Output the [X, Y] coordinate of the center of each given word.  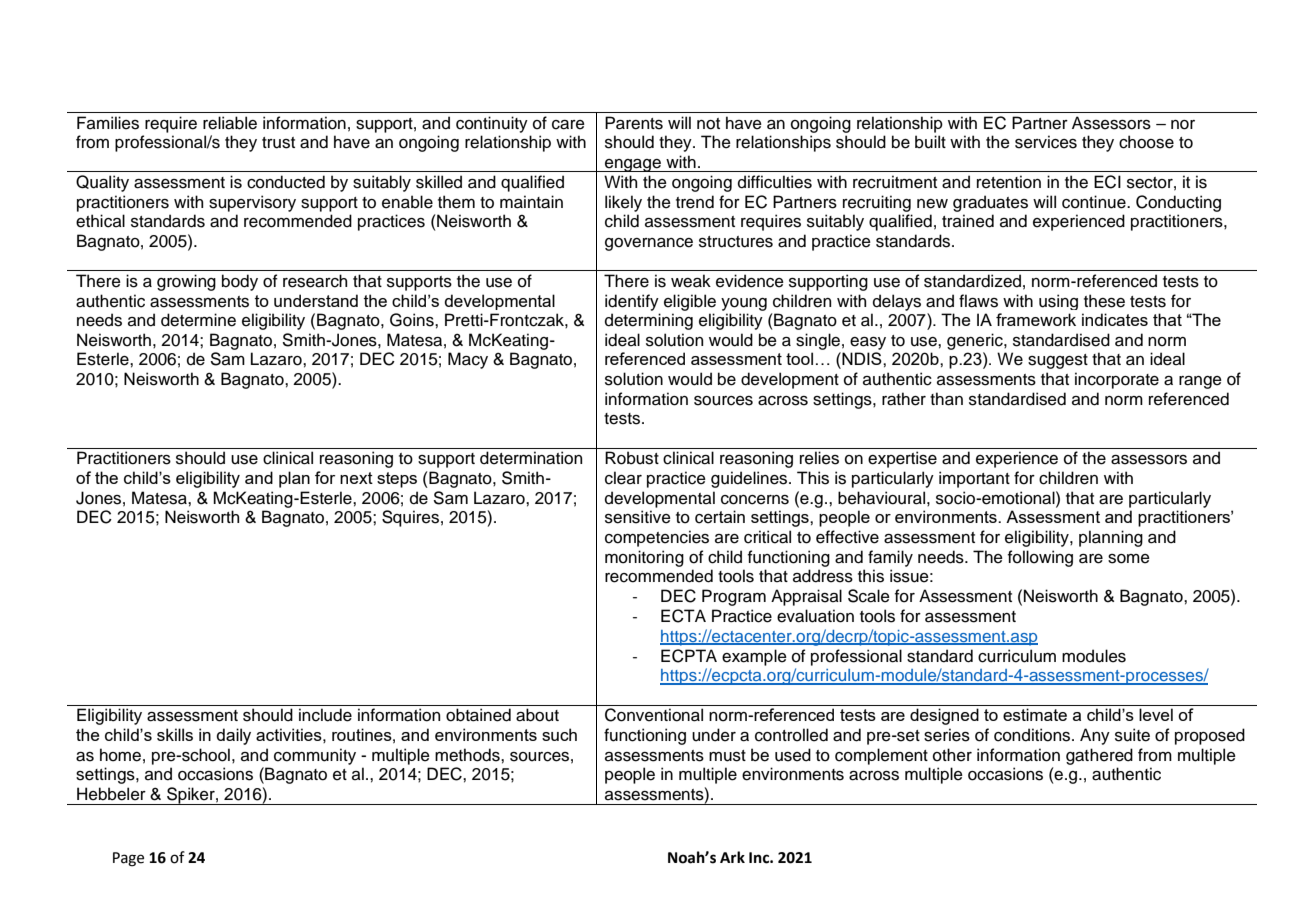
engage [633, 165]
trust [278, 143]
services [1046, 142]
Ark [732, 857]
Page [128, 859]
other [952, 755]
